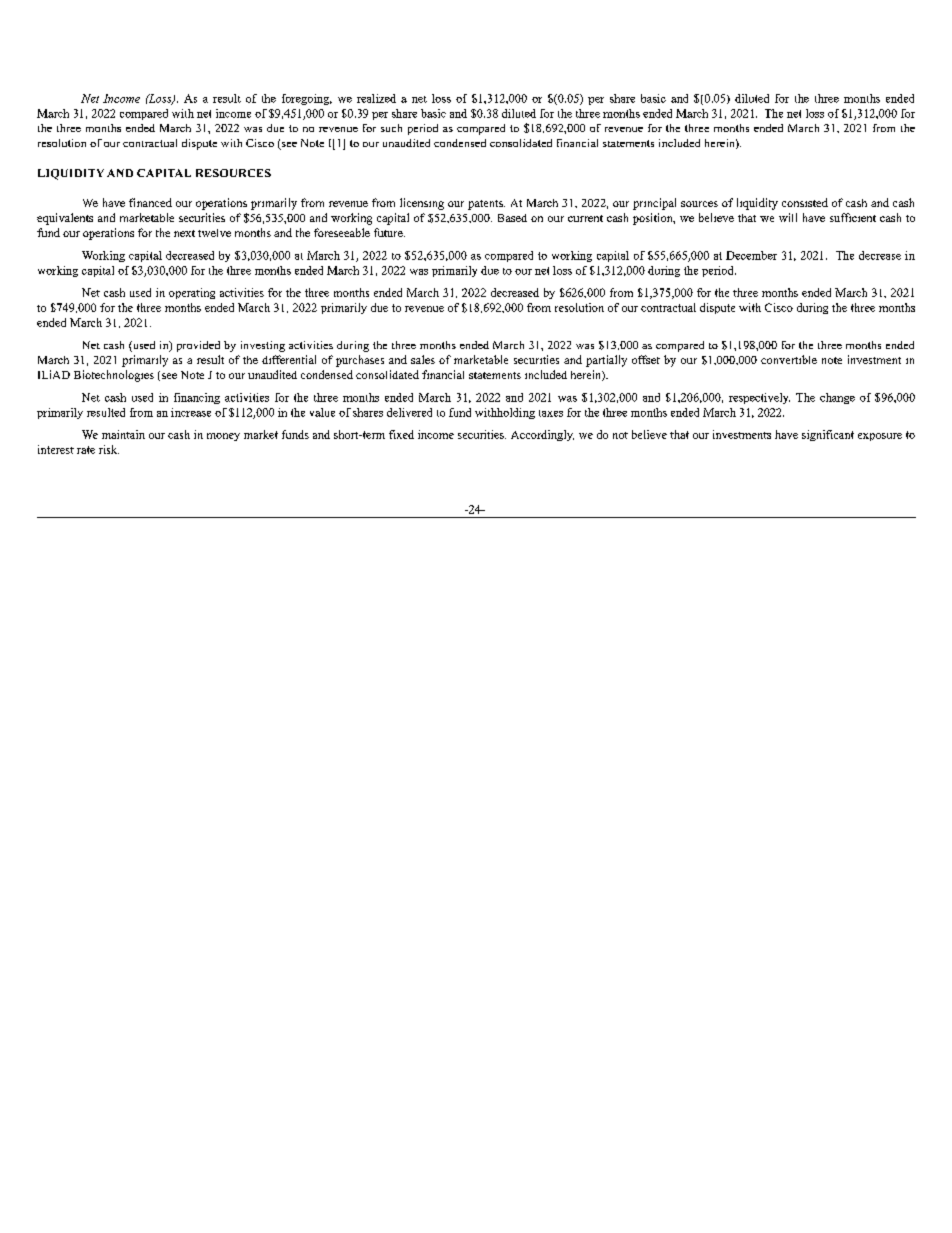  What do you see at coordinates (150, 202) in the screenshot?
I see `financed` at bounding box center [150, 202].
